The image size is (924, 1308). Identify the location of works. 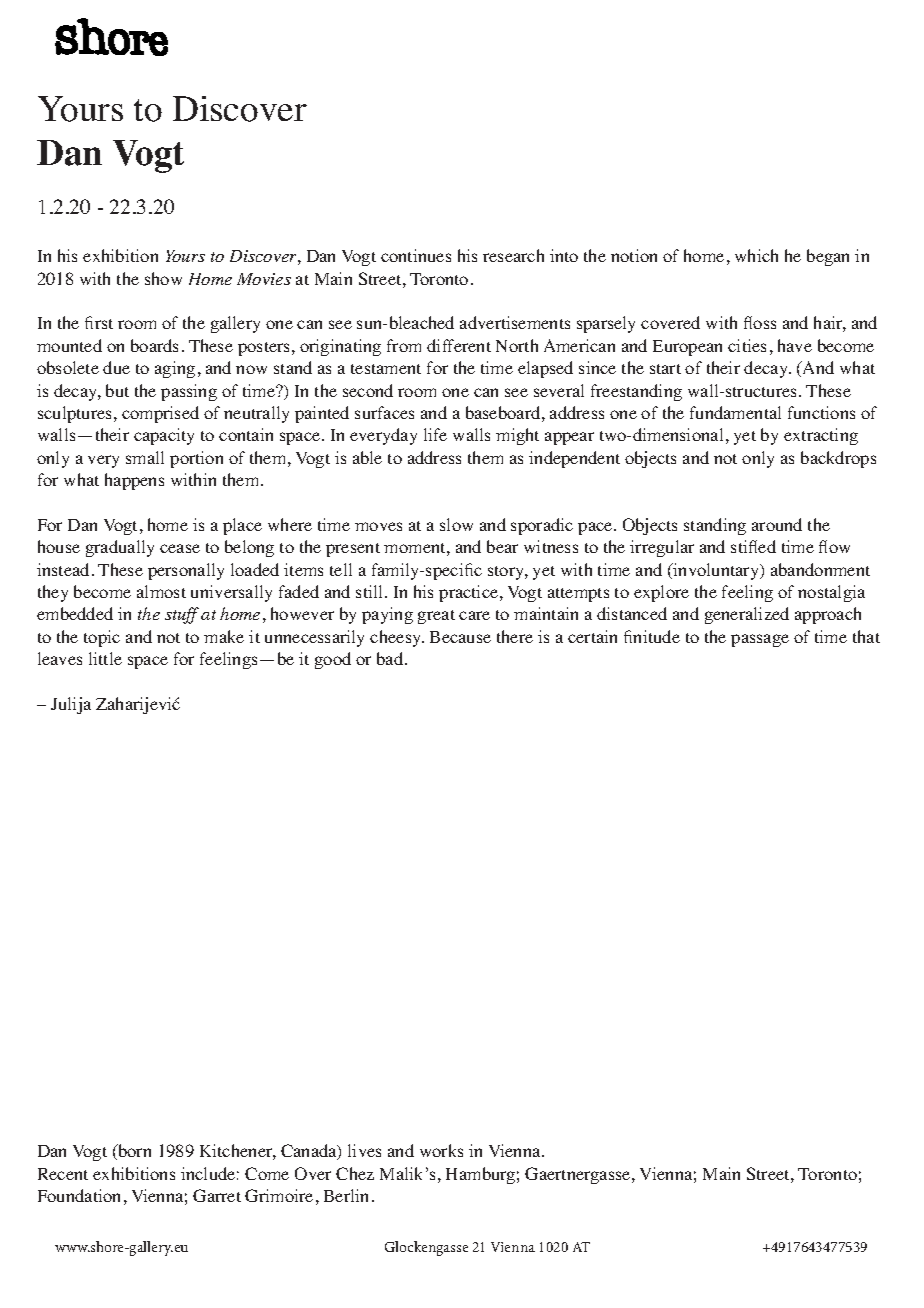
(441, 1150).
